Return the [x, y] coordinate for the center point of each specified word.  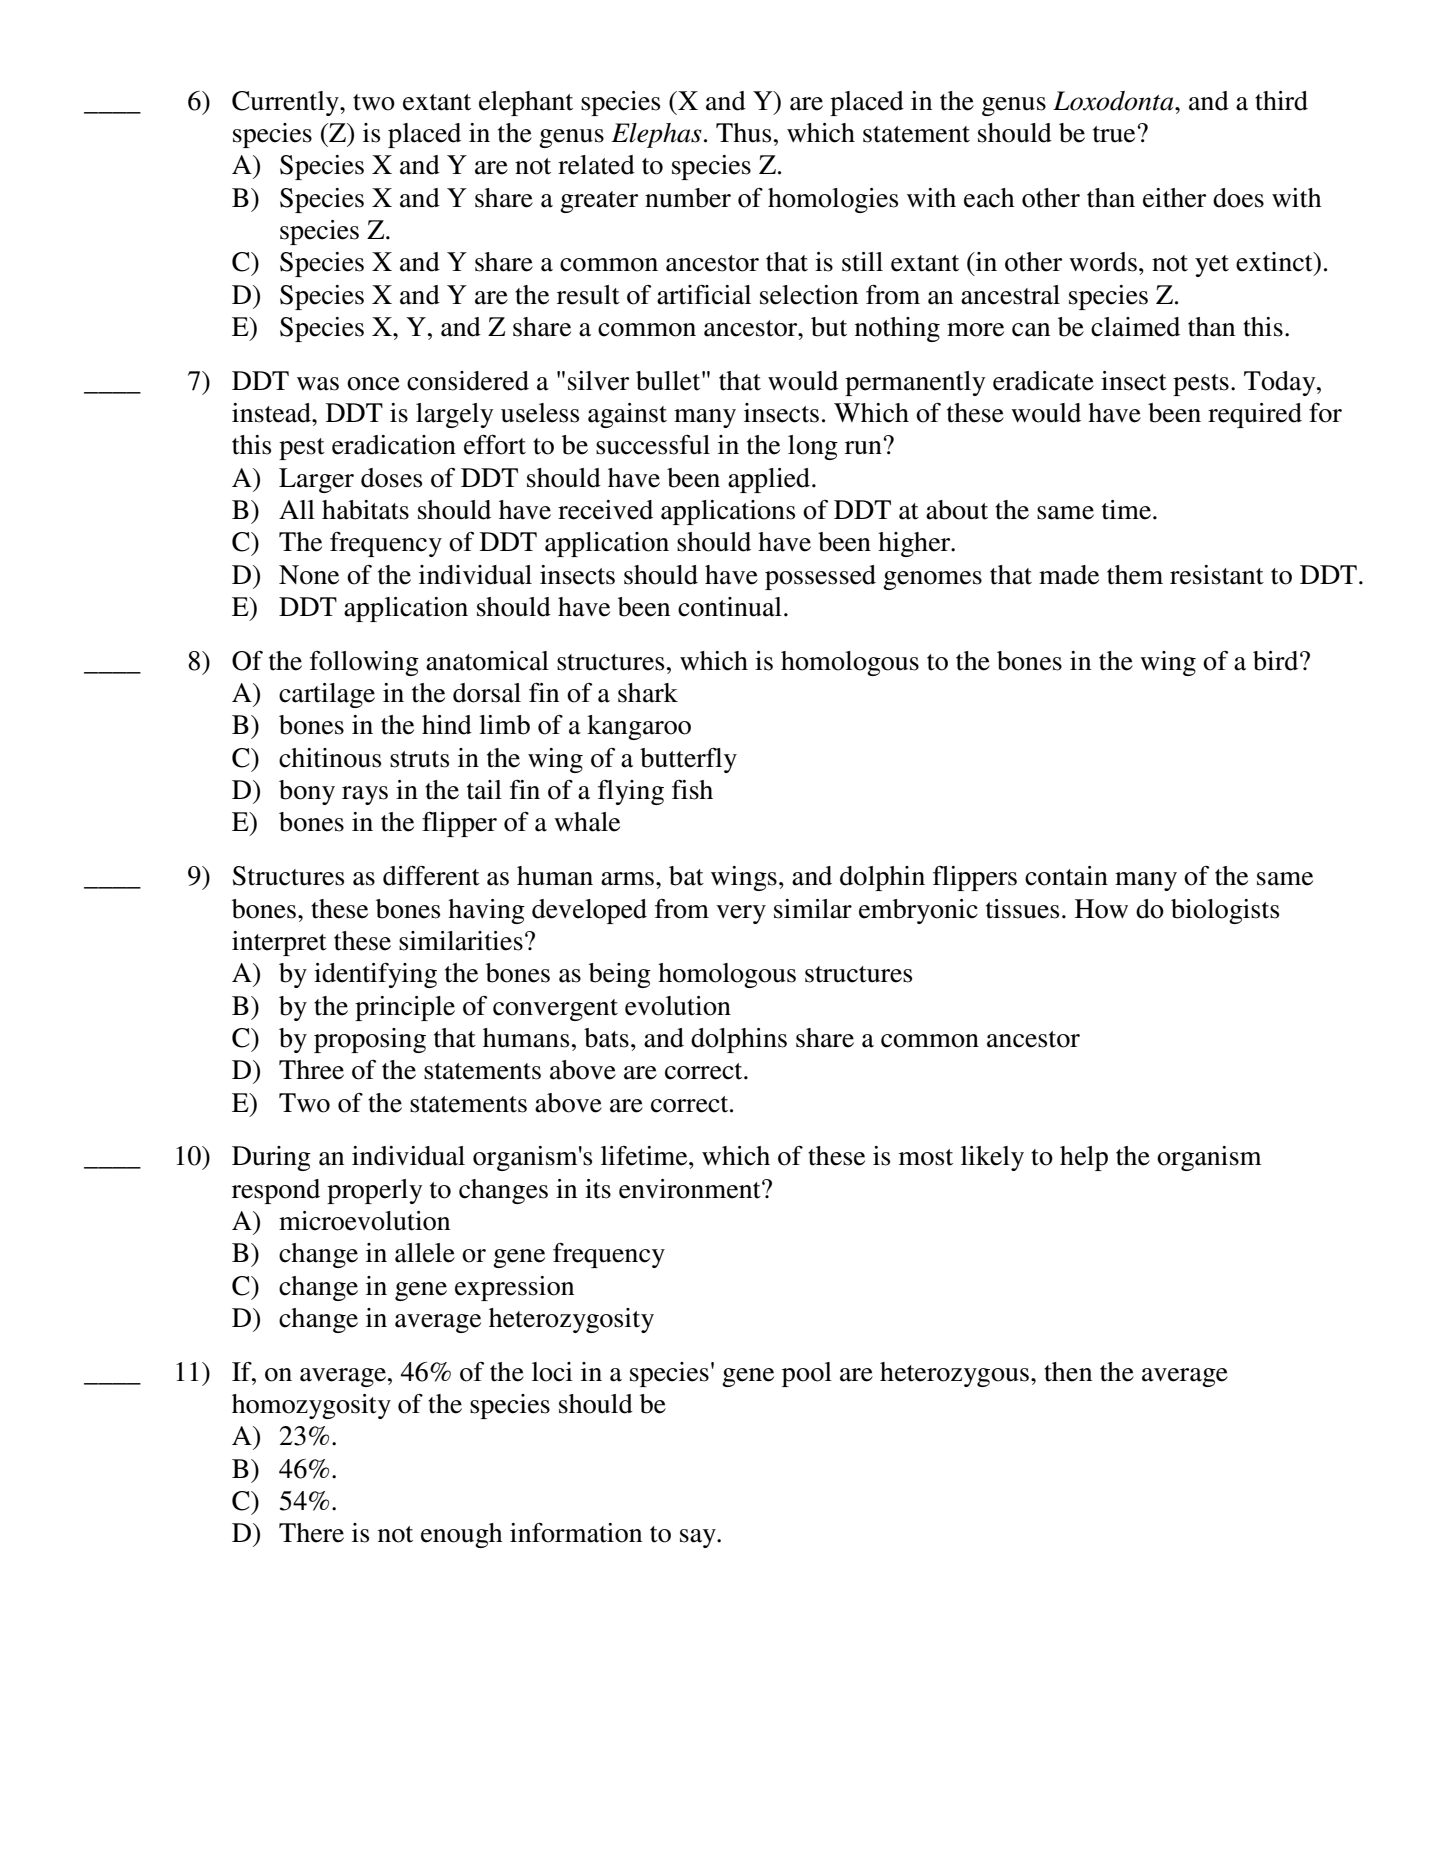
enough [461, 1535]
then [1068, 1372]
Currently [286, 103]
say [699, 1538]
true [1114, 134]
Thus [743, 133]
